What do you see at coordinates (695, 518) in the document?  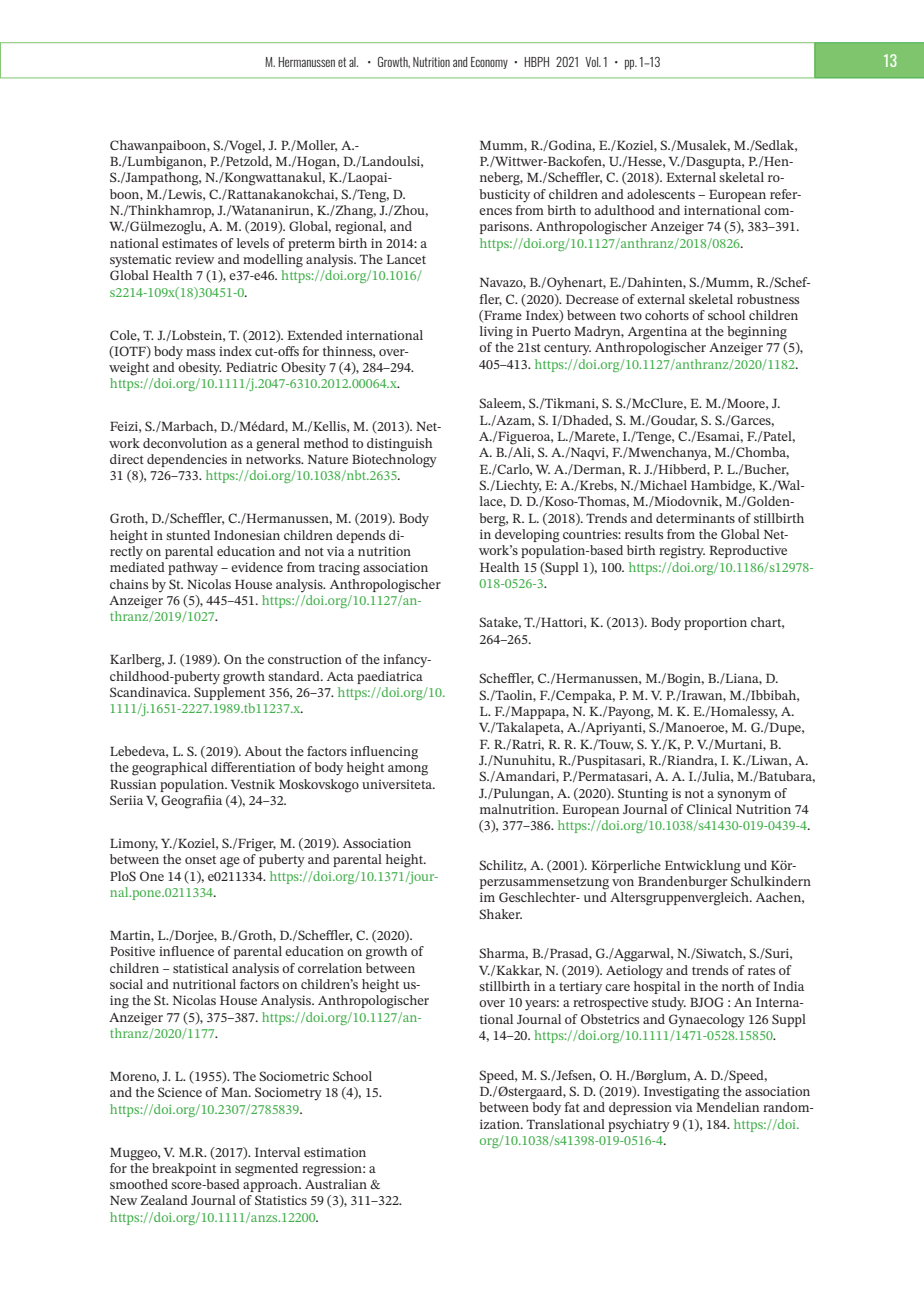 I see `determinants` at bounding box center [695, 518].
